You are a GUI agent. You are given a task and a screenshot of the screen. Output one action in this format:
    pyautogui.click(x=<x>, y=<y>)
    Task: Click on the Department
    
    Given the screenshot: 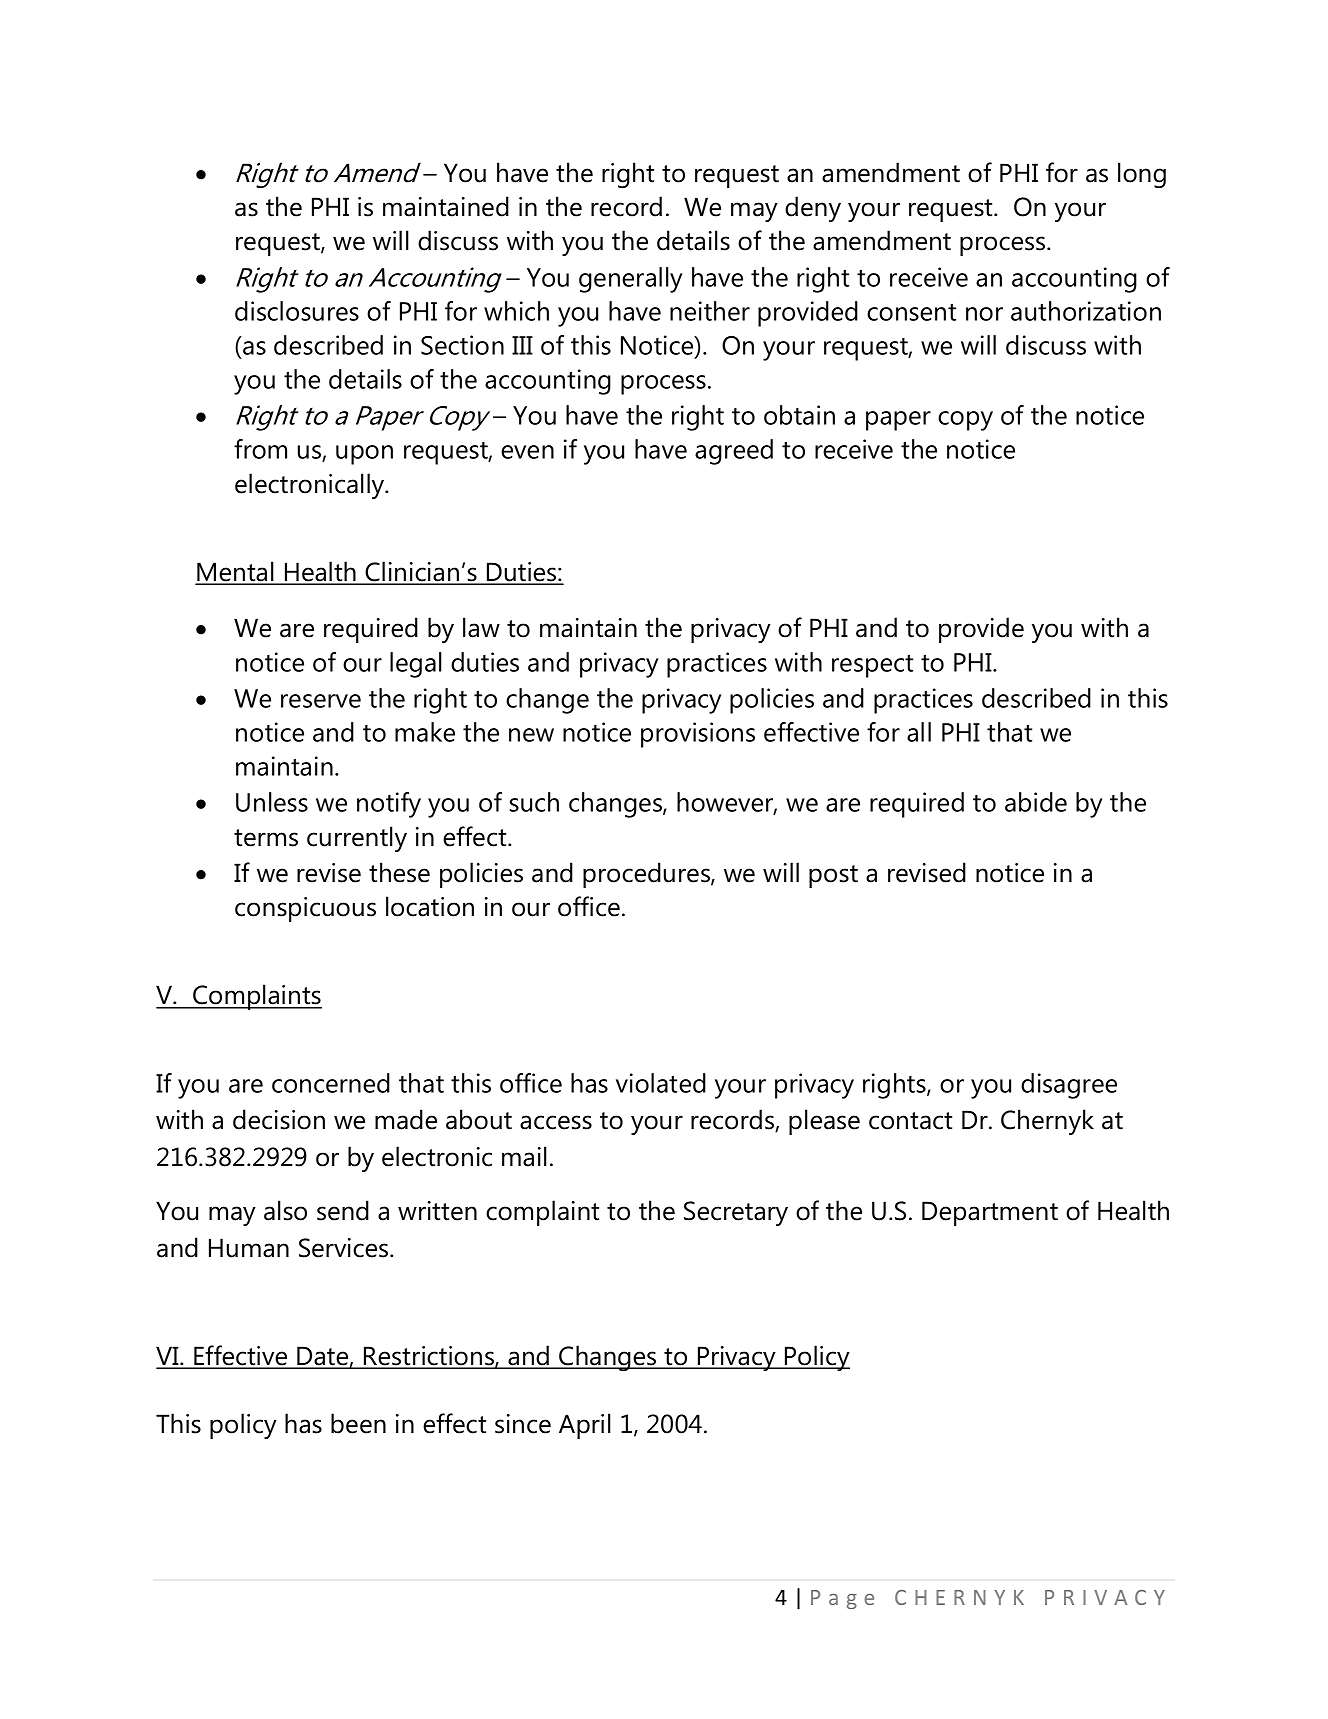 What is the action you would take?
    pyautogui.click(x=990, y=1213)
